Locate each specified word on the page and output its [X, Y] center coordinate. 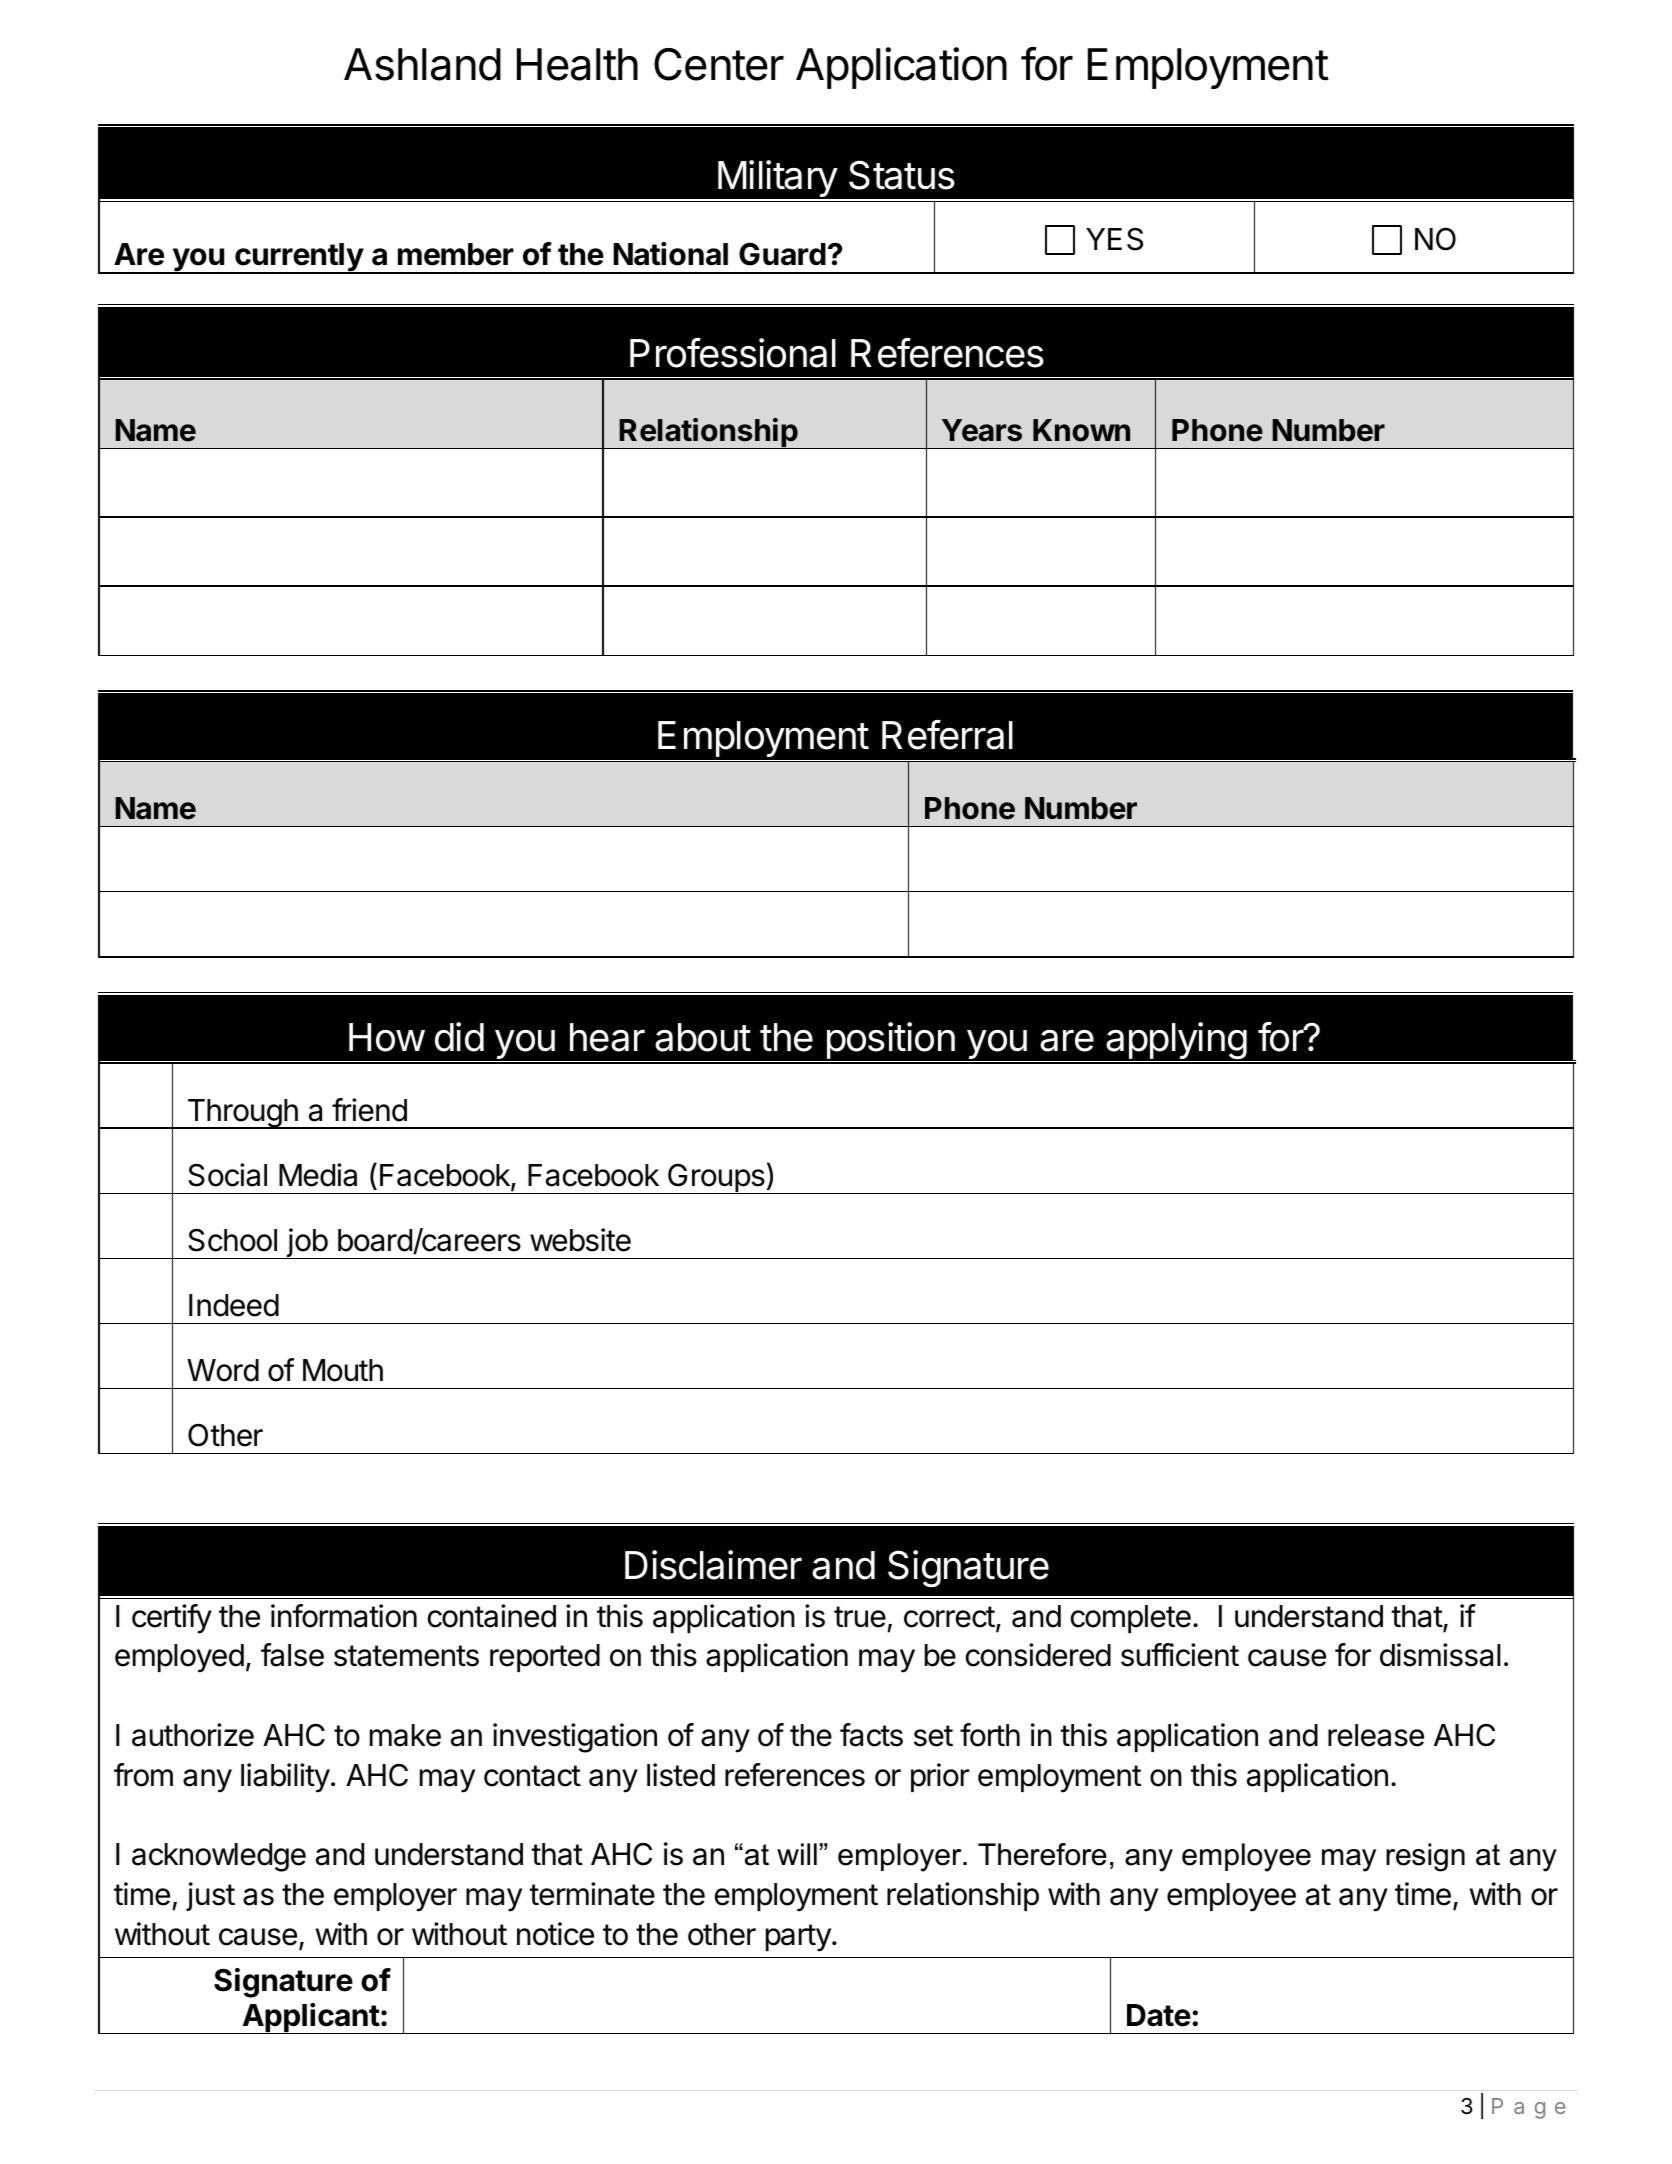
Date [1159, 2015]
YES [1114, 239]
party [799, 1938]
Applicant [310, 2018]
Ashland [422, 64]
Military [777, 180]
